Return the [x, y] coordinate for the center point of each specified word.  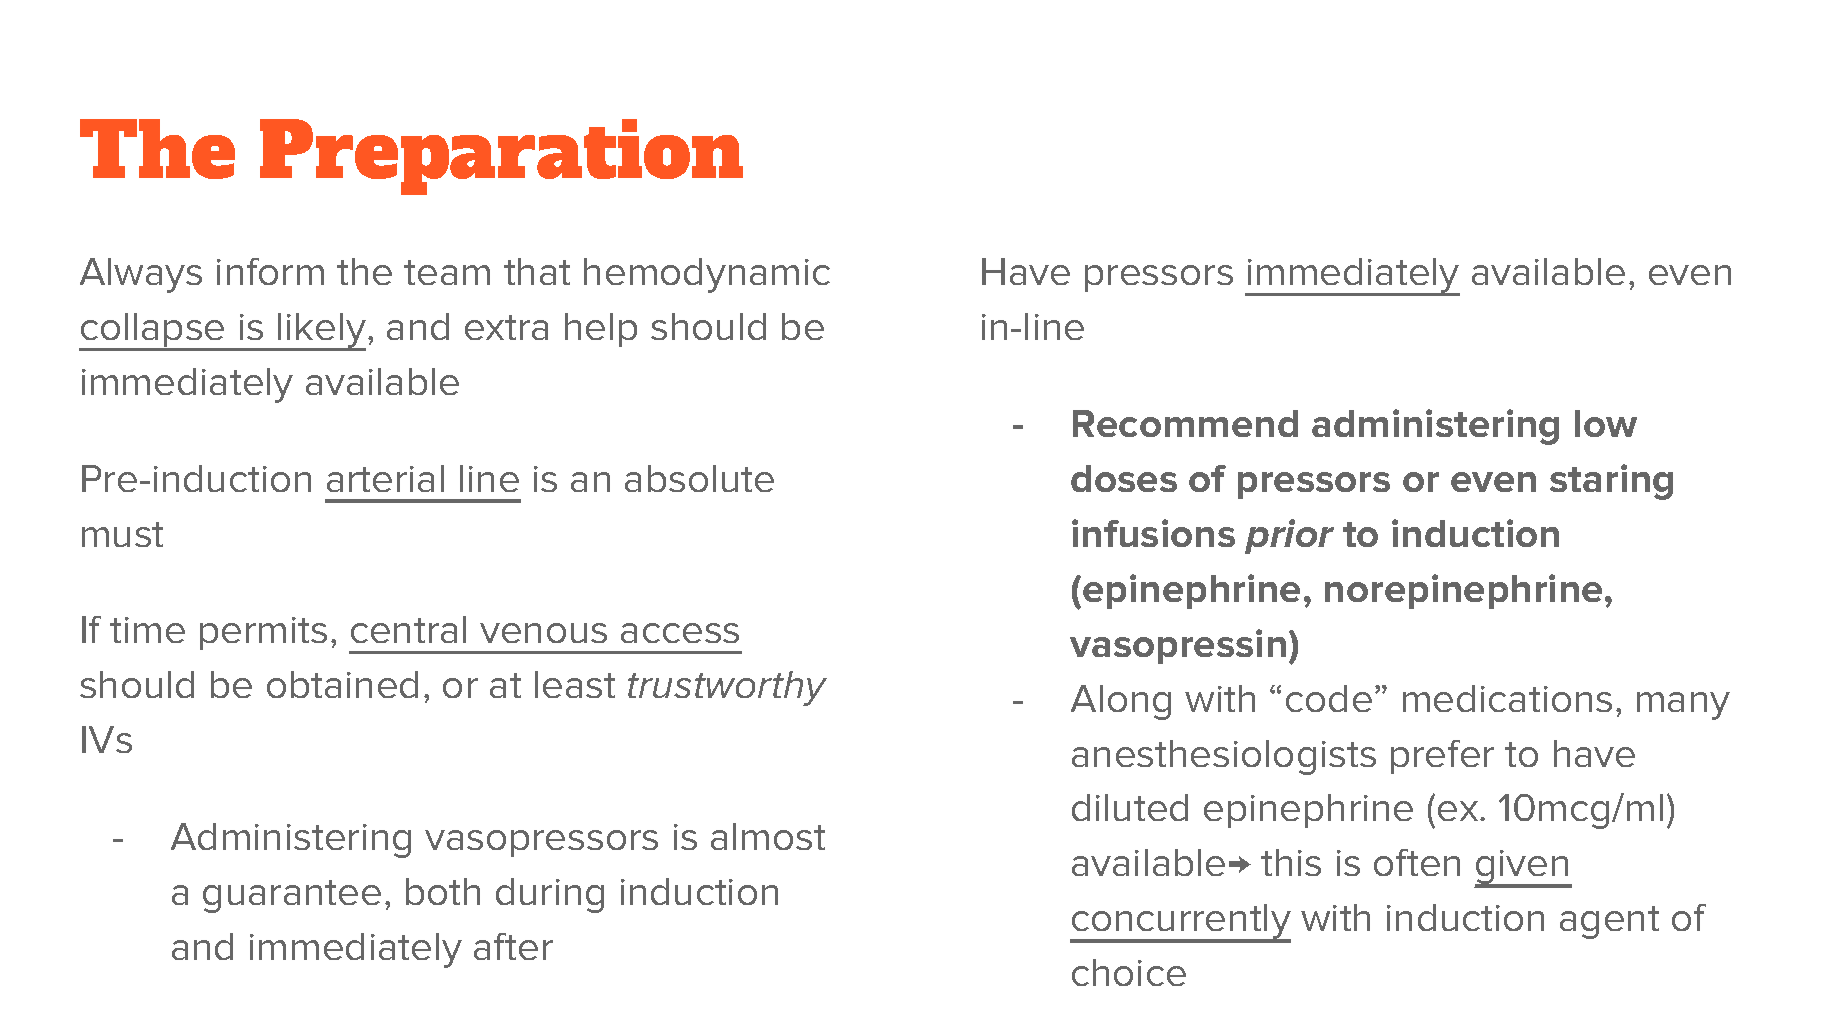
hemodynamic [707, 275]
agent [1609, 922]
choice [1129, 972]
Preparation [501, 157]
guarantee [292, 896]
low [1606, 423]
